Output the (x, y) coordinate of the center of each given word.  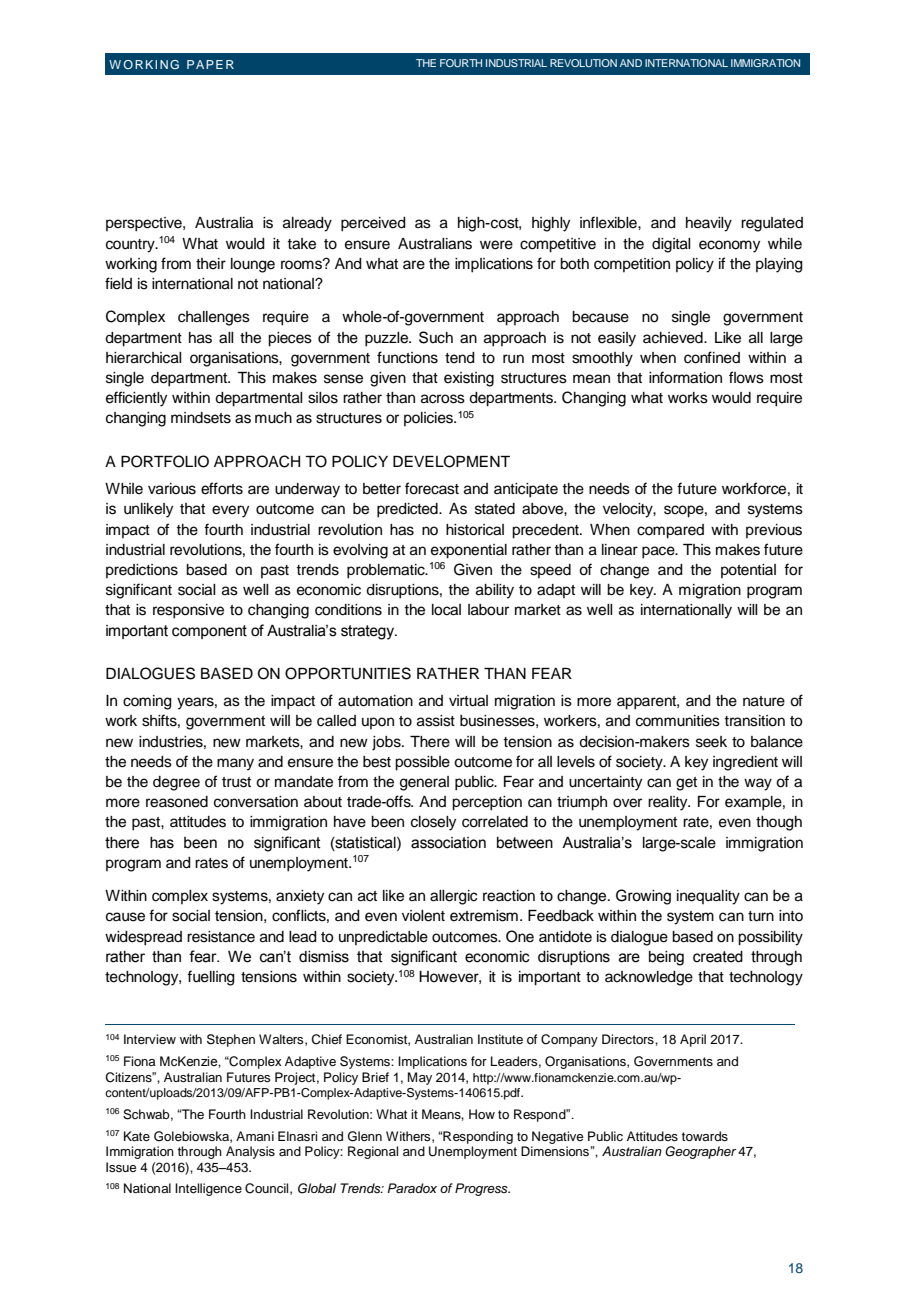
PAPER (210, 64)
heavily (709, 224)
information (685, 377)
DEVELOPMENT (451, 461)
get (686, 784)
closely (433, 823)
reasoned (177, 802)
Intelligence (208, 1189)
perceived (373, 224)
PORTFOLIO (165, 461)
